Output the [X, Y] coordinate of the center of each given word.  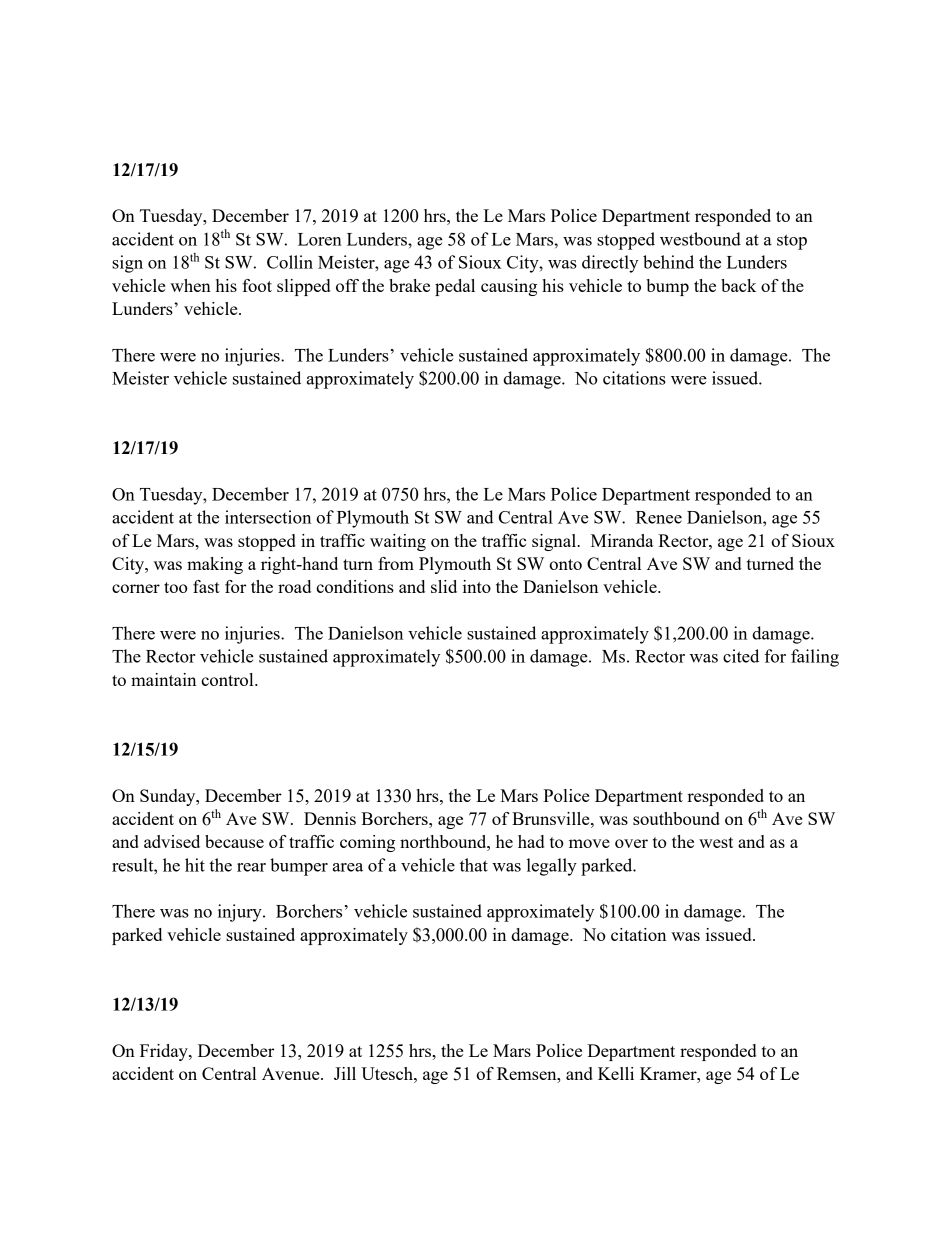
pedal [455, 287]
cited [741, 656]
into [477, 586]
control [228, 679]
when [190, 285]
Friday [165, 1052]
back [738, 285]
